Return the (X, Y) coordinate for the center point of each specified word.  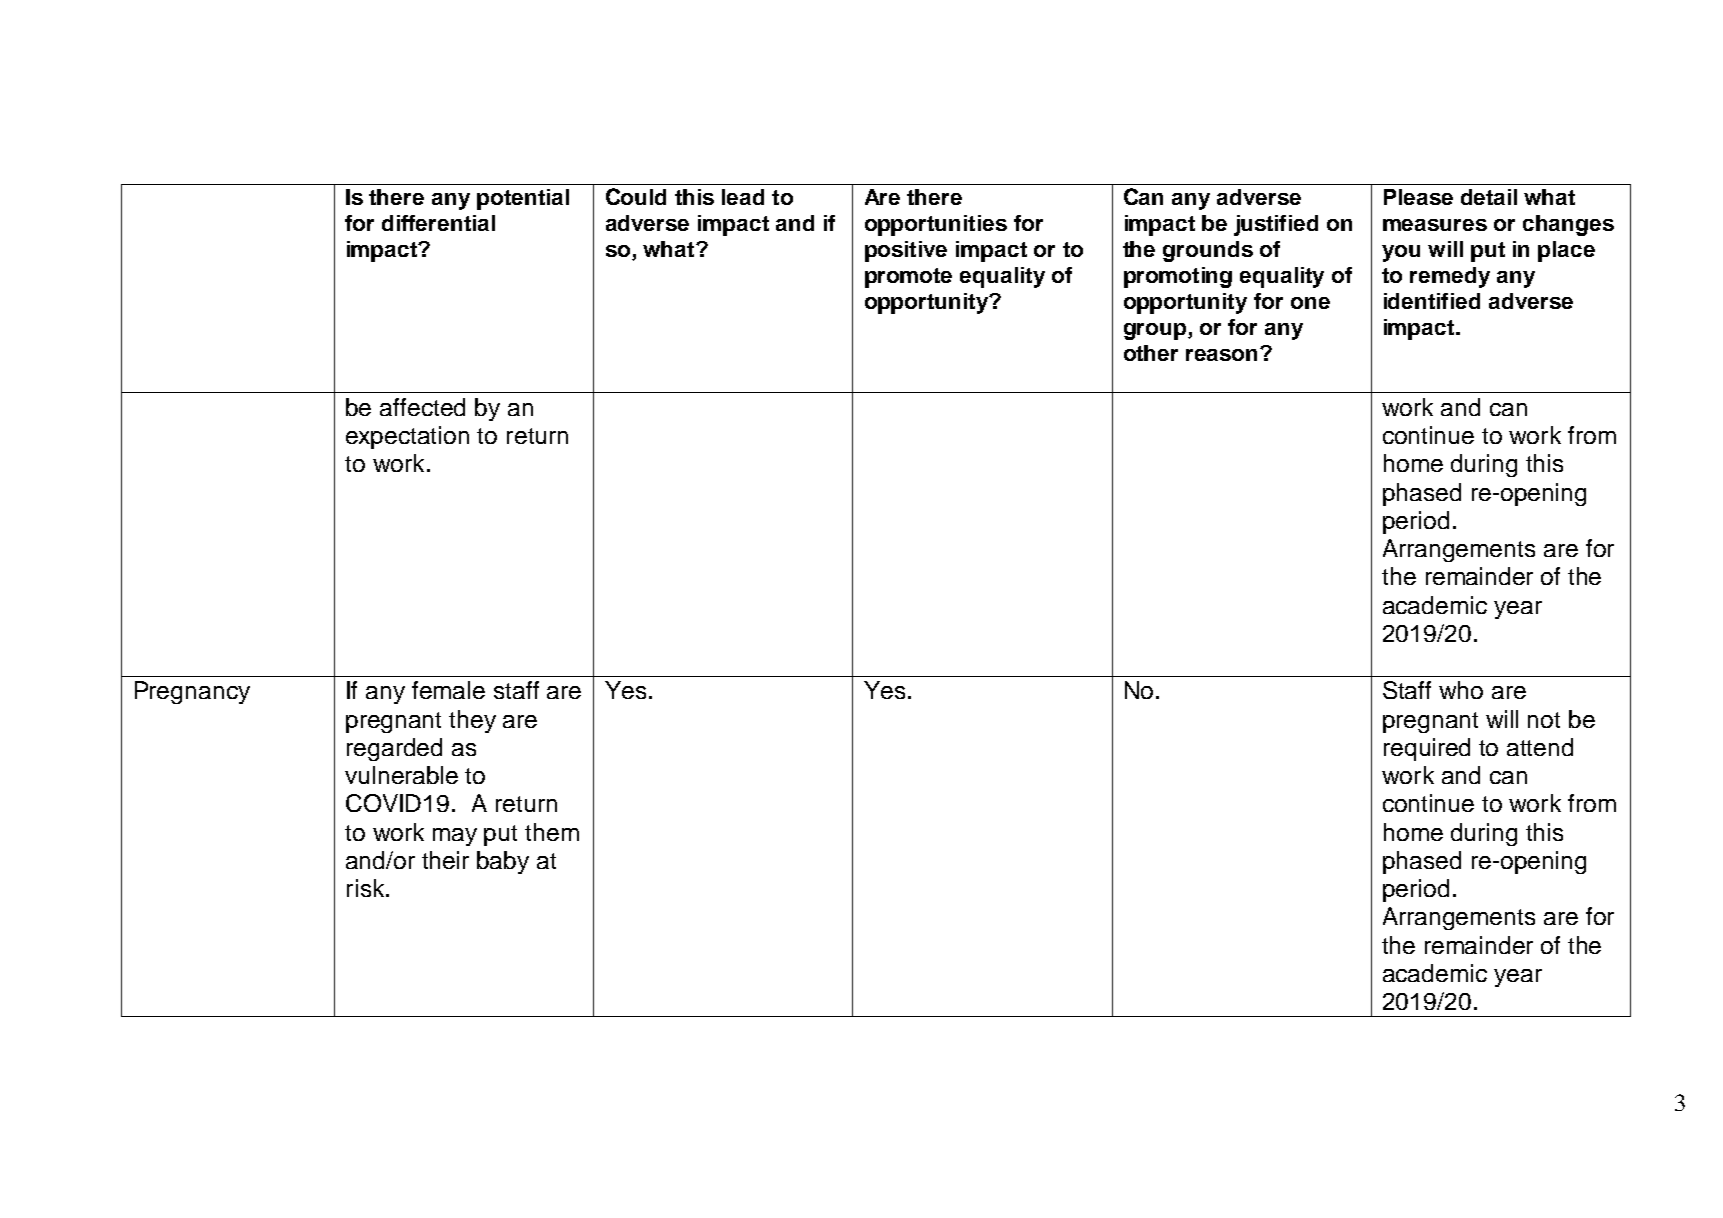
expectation (407, 437)
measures (1435, 225)
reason (1223, 354)
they (472, 721)
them (552, 832)
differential (438, 223)
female (448, 690)
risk (367, 888)
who (1461, 690)
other (1151, 353)
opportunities (936, 225)
